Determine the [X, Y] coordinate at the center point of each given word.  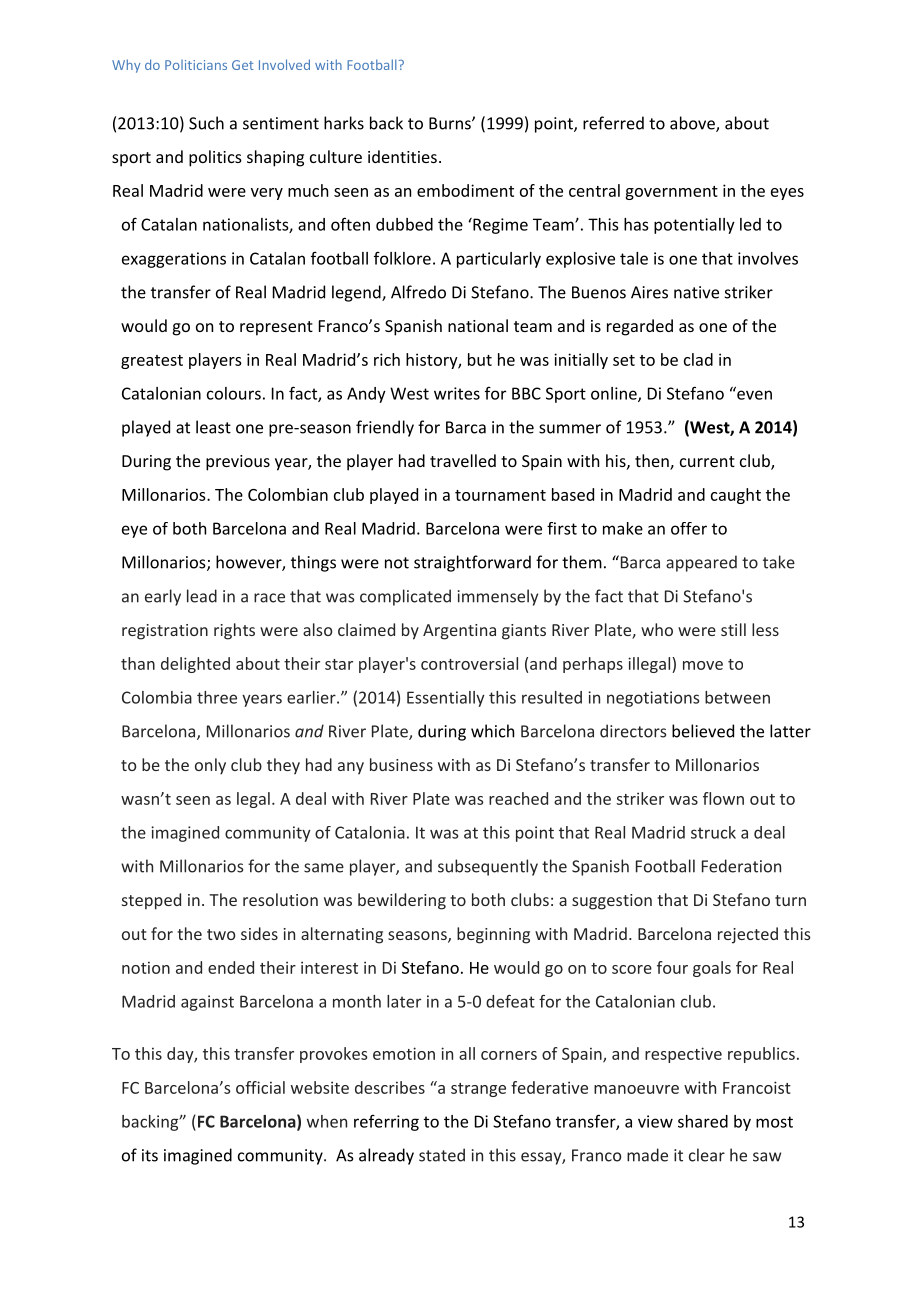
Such [206, 123]
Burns [451, 123]
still [733, 629]
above [693, 124]
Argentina [459, 632]
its [150, 1155]
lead [202, 596]
